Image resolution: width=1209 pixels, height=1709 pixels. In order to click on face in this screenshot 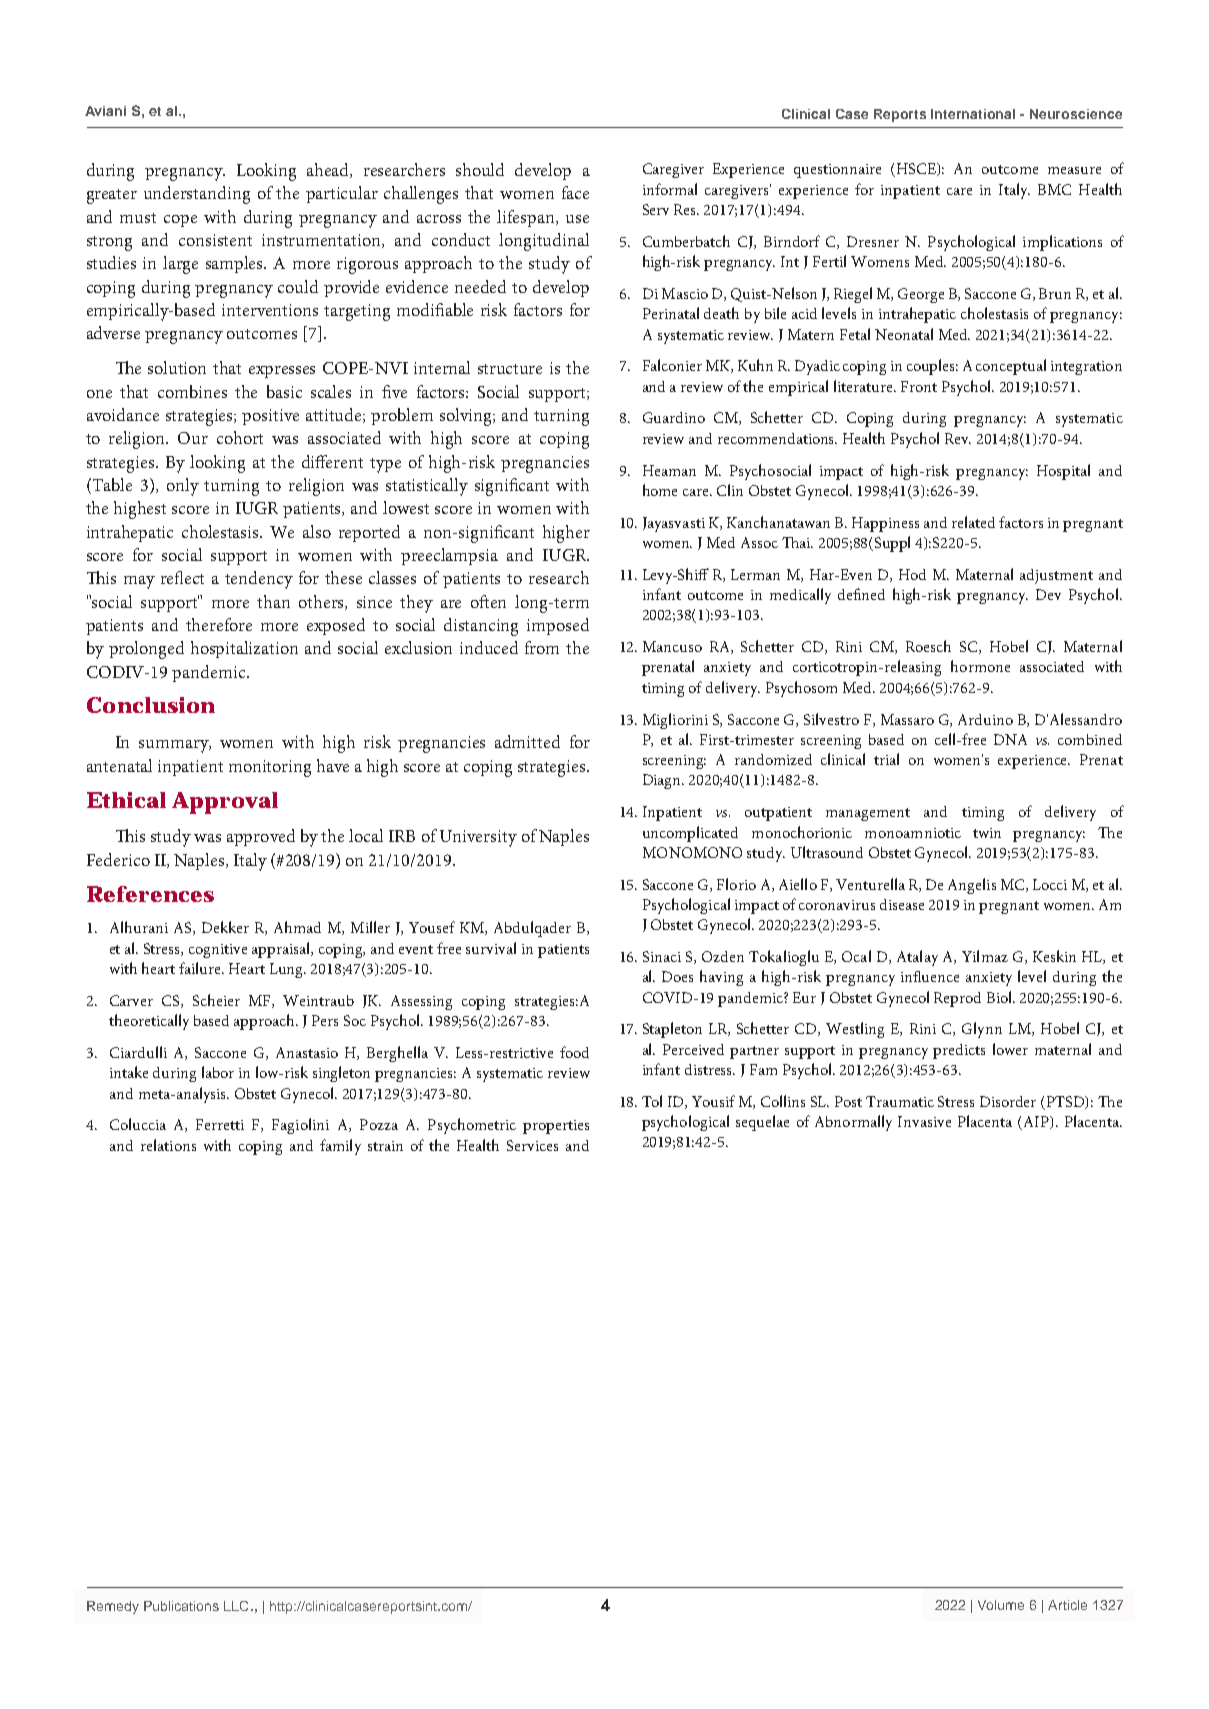, I will do `click(575, 192)`.
